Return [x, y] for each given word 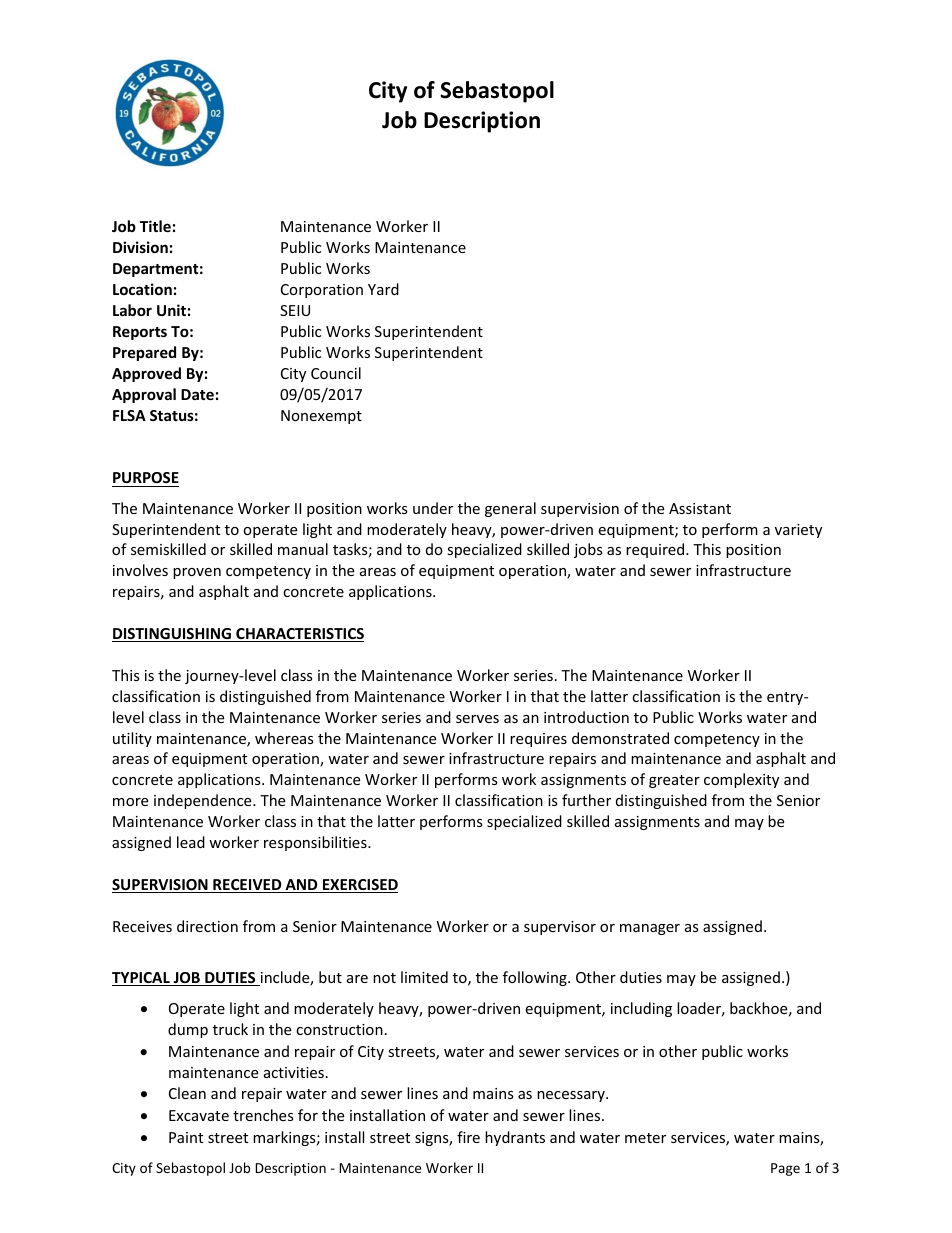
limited [424, 977]
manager [650, 929]
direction [207, 926]
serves [477, 719]
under [433, 508]
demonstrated [620, 738]
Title [155, 226]
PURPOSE [146, 477]
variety [798, 531]
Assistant [700, 508]
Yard [383, 289]
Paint [186, 1137]
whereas [284, 738]
